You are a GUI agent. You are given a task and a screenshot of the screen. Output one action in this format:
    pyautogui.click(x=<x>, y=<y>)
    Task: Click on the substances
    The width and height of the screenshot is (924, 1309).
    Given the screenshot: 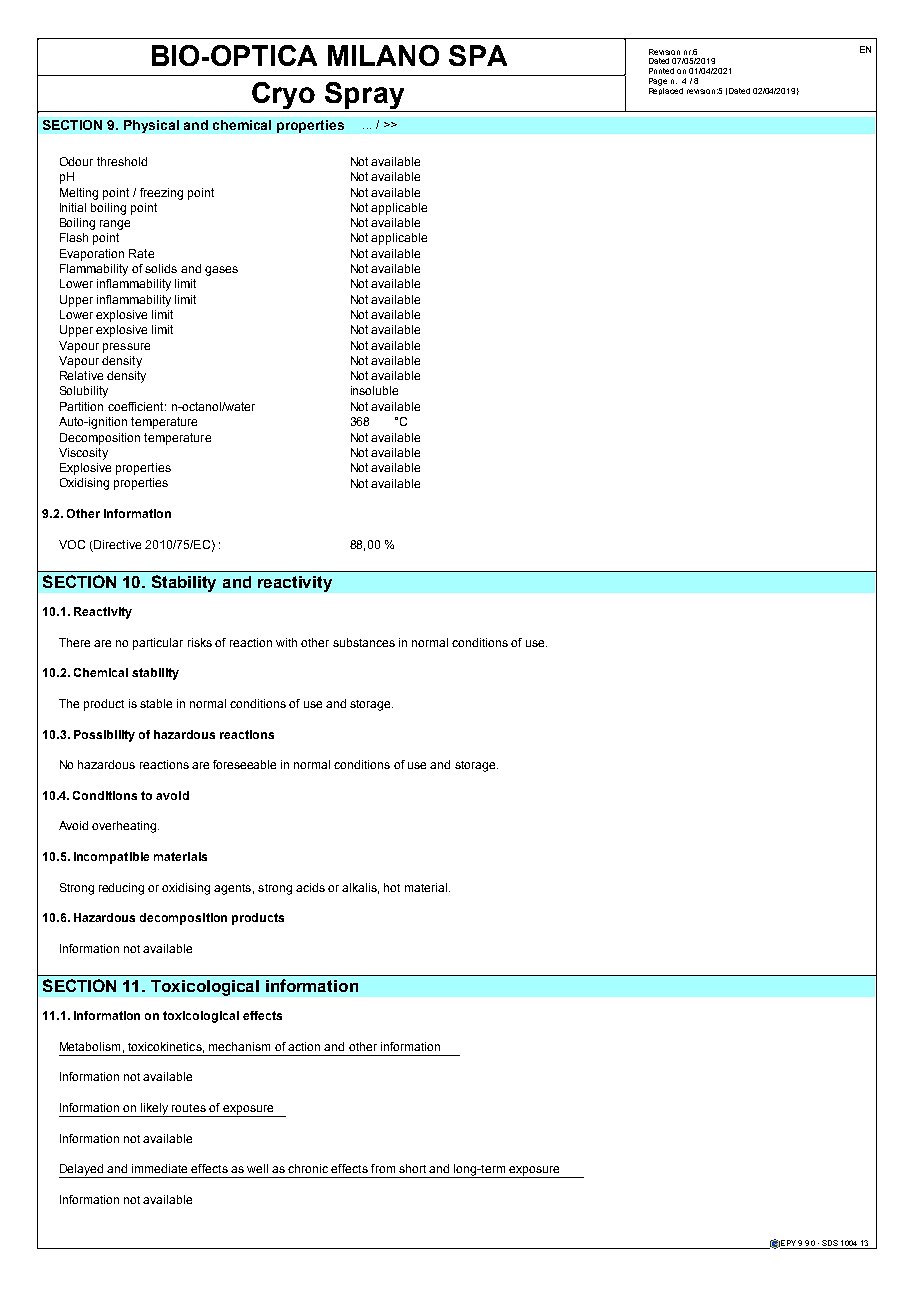 What is the action you would take?
    pyautogui.click(x=364, y=642)
